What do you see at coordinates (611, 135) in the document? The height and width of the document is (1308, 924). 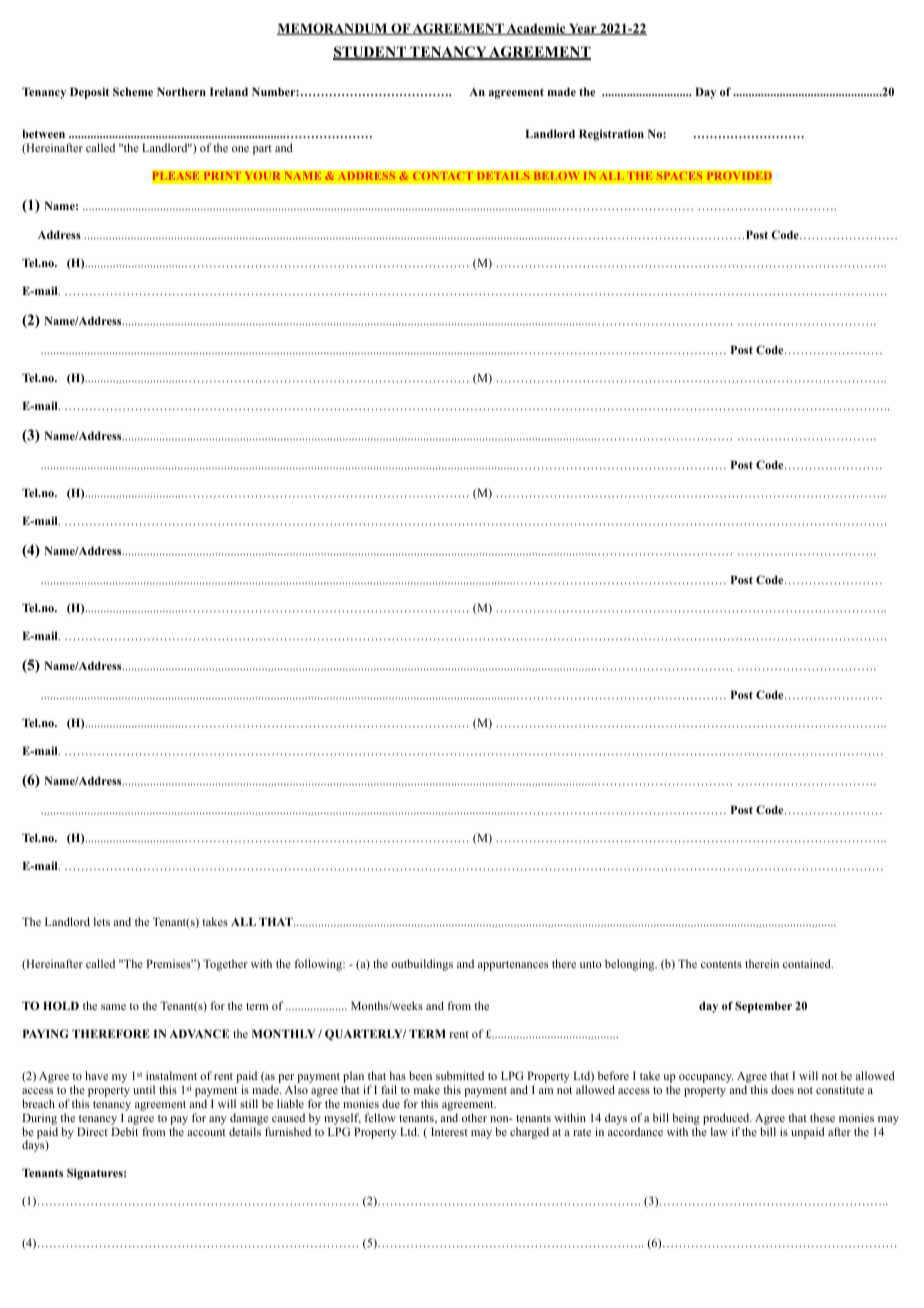 I see `Registration` at bounding box center [611, 135].
